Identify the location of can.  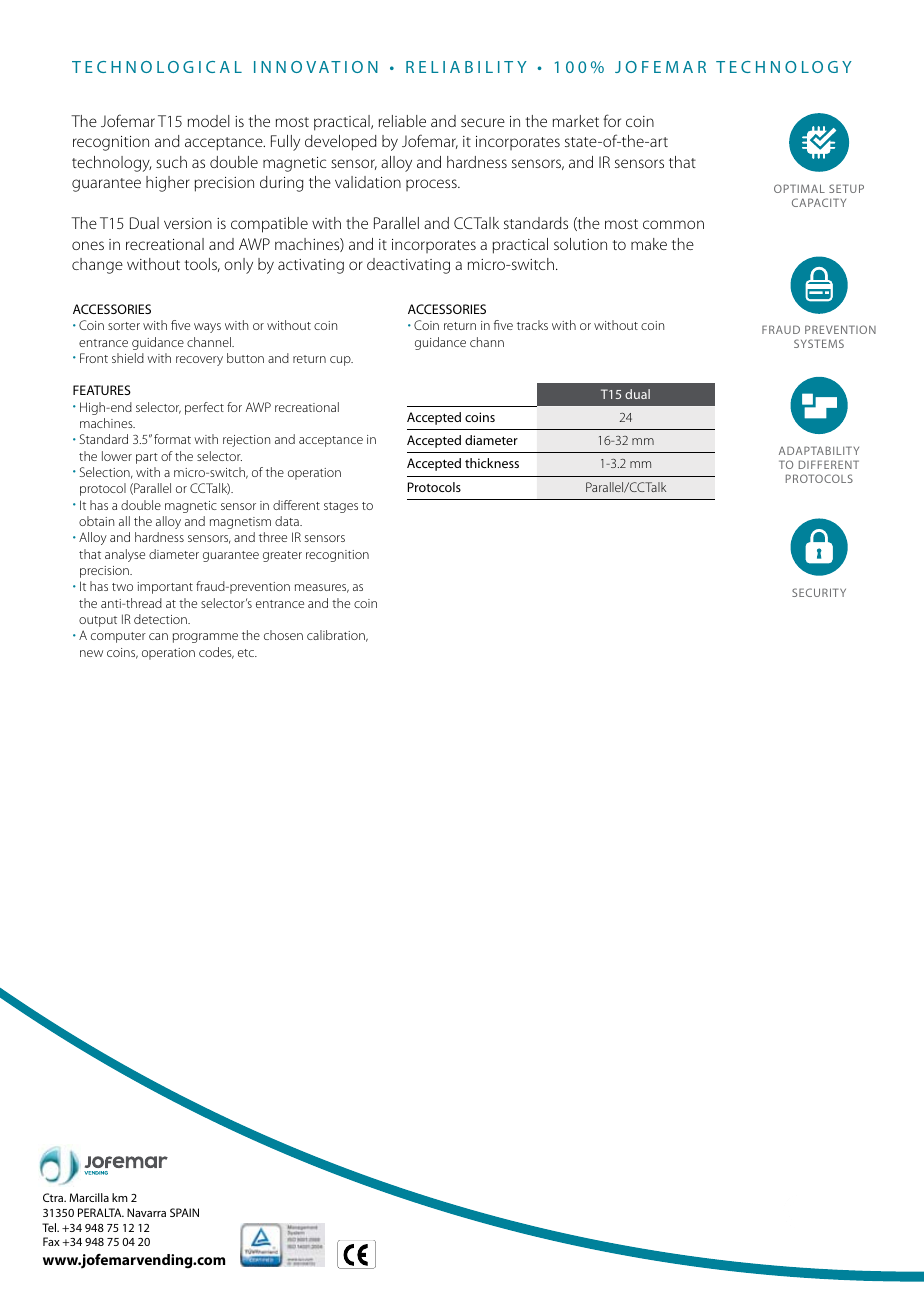
(158, 636).
